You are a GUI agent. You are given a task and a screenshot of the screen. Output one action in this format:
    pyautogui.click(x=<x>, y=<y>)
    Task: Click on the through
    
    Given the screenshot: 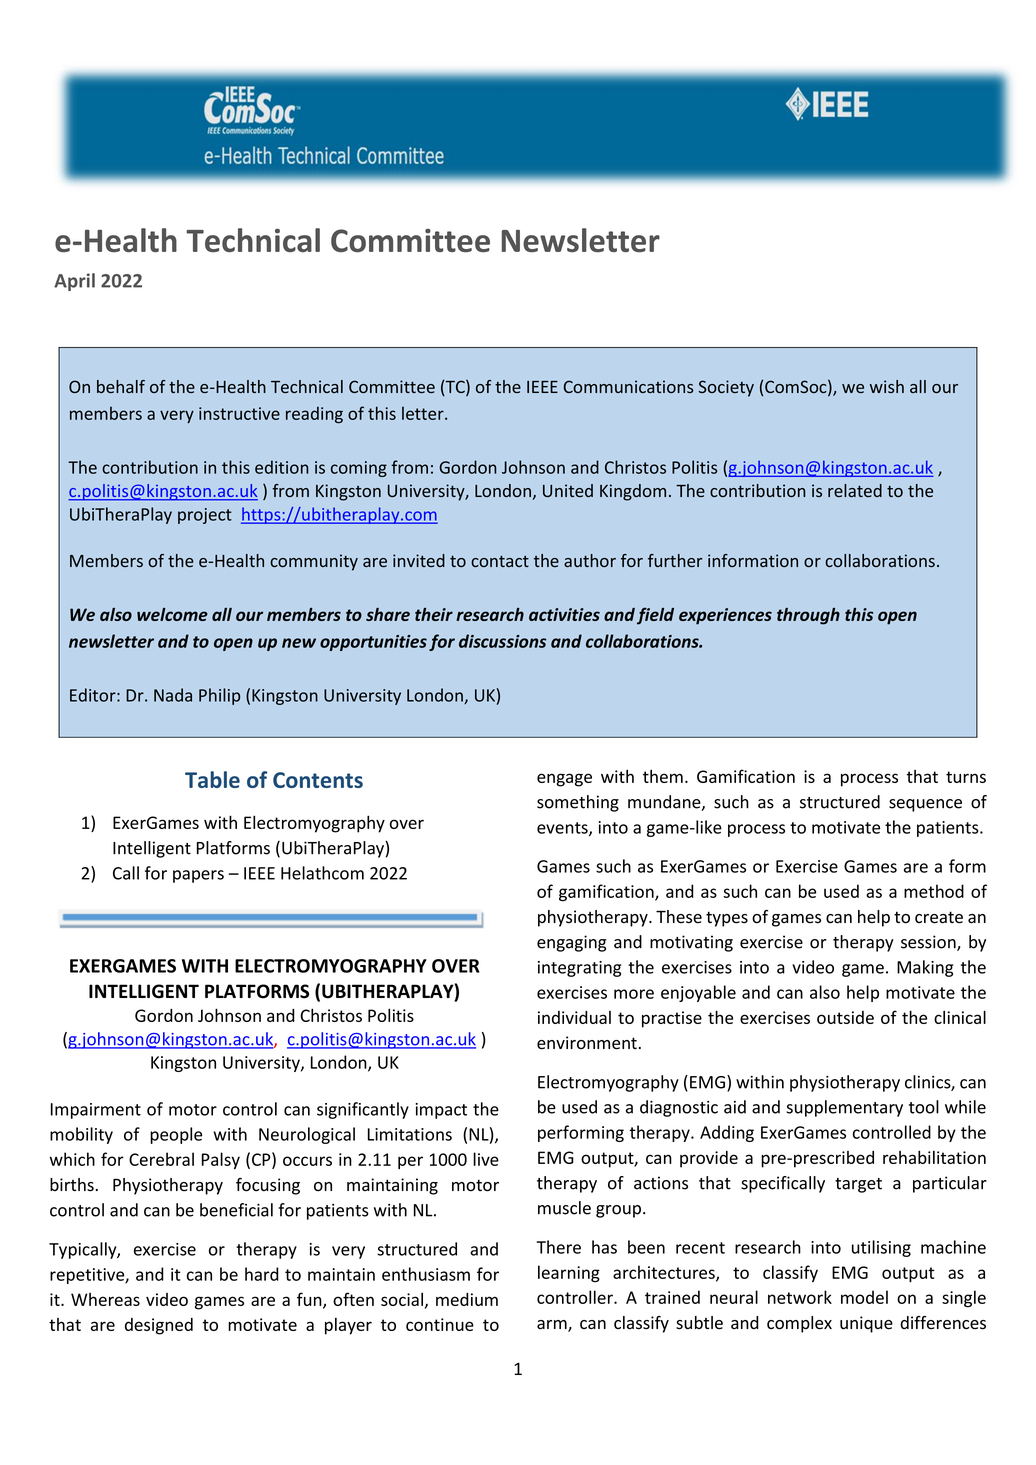 What is the action you would take?
    pyautogui.click(x=808, y=616)
